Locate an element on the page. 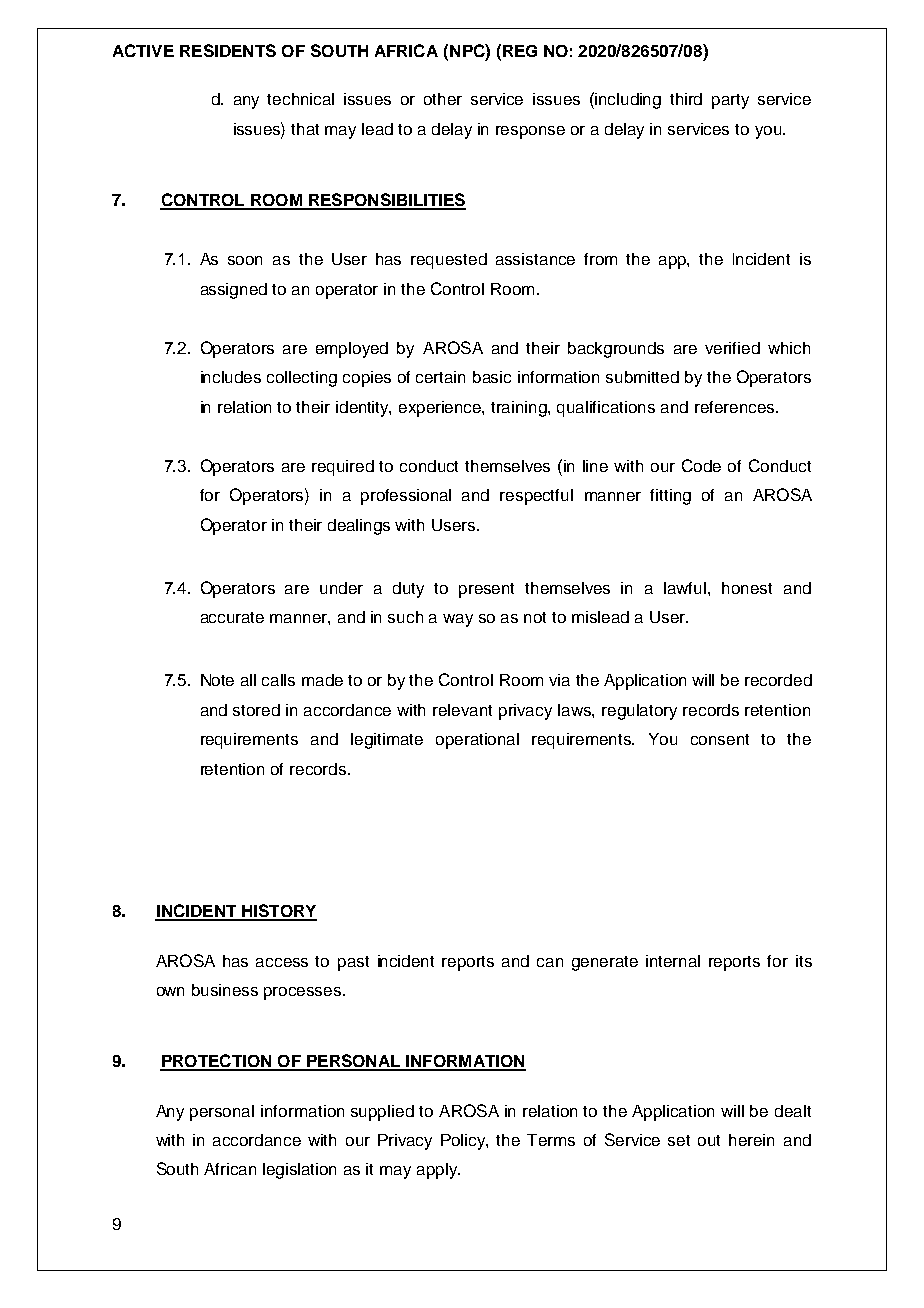 This page has height=1308, width=924. RESIDENTS is located at coordinates (228, 50).
